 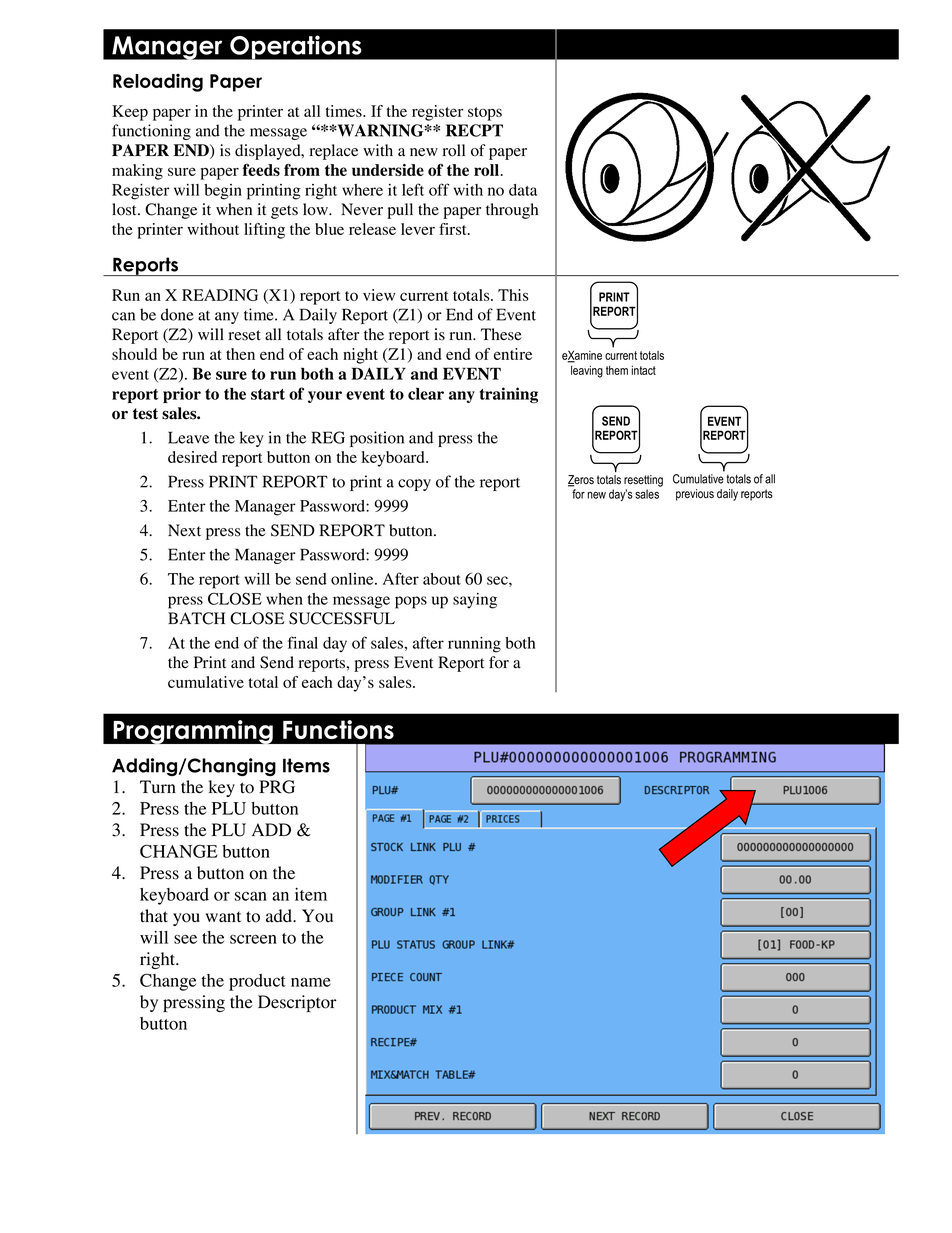 What do you see at coordinates (474, 645) in the image?
I see `running` at bounding box center [474, 645].
